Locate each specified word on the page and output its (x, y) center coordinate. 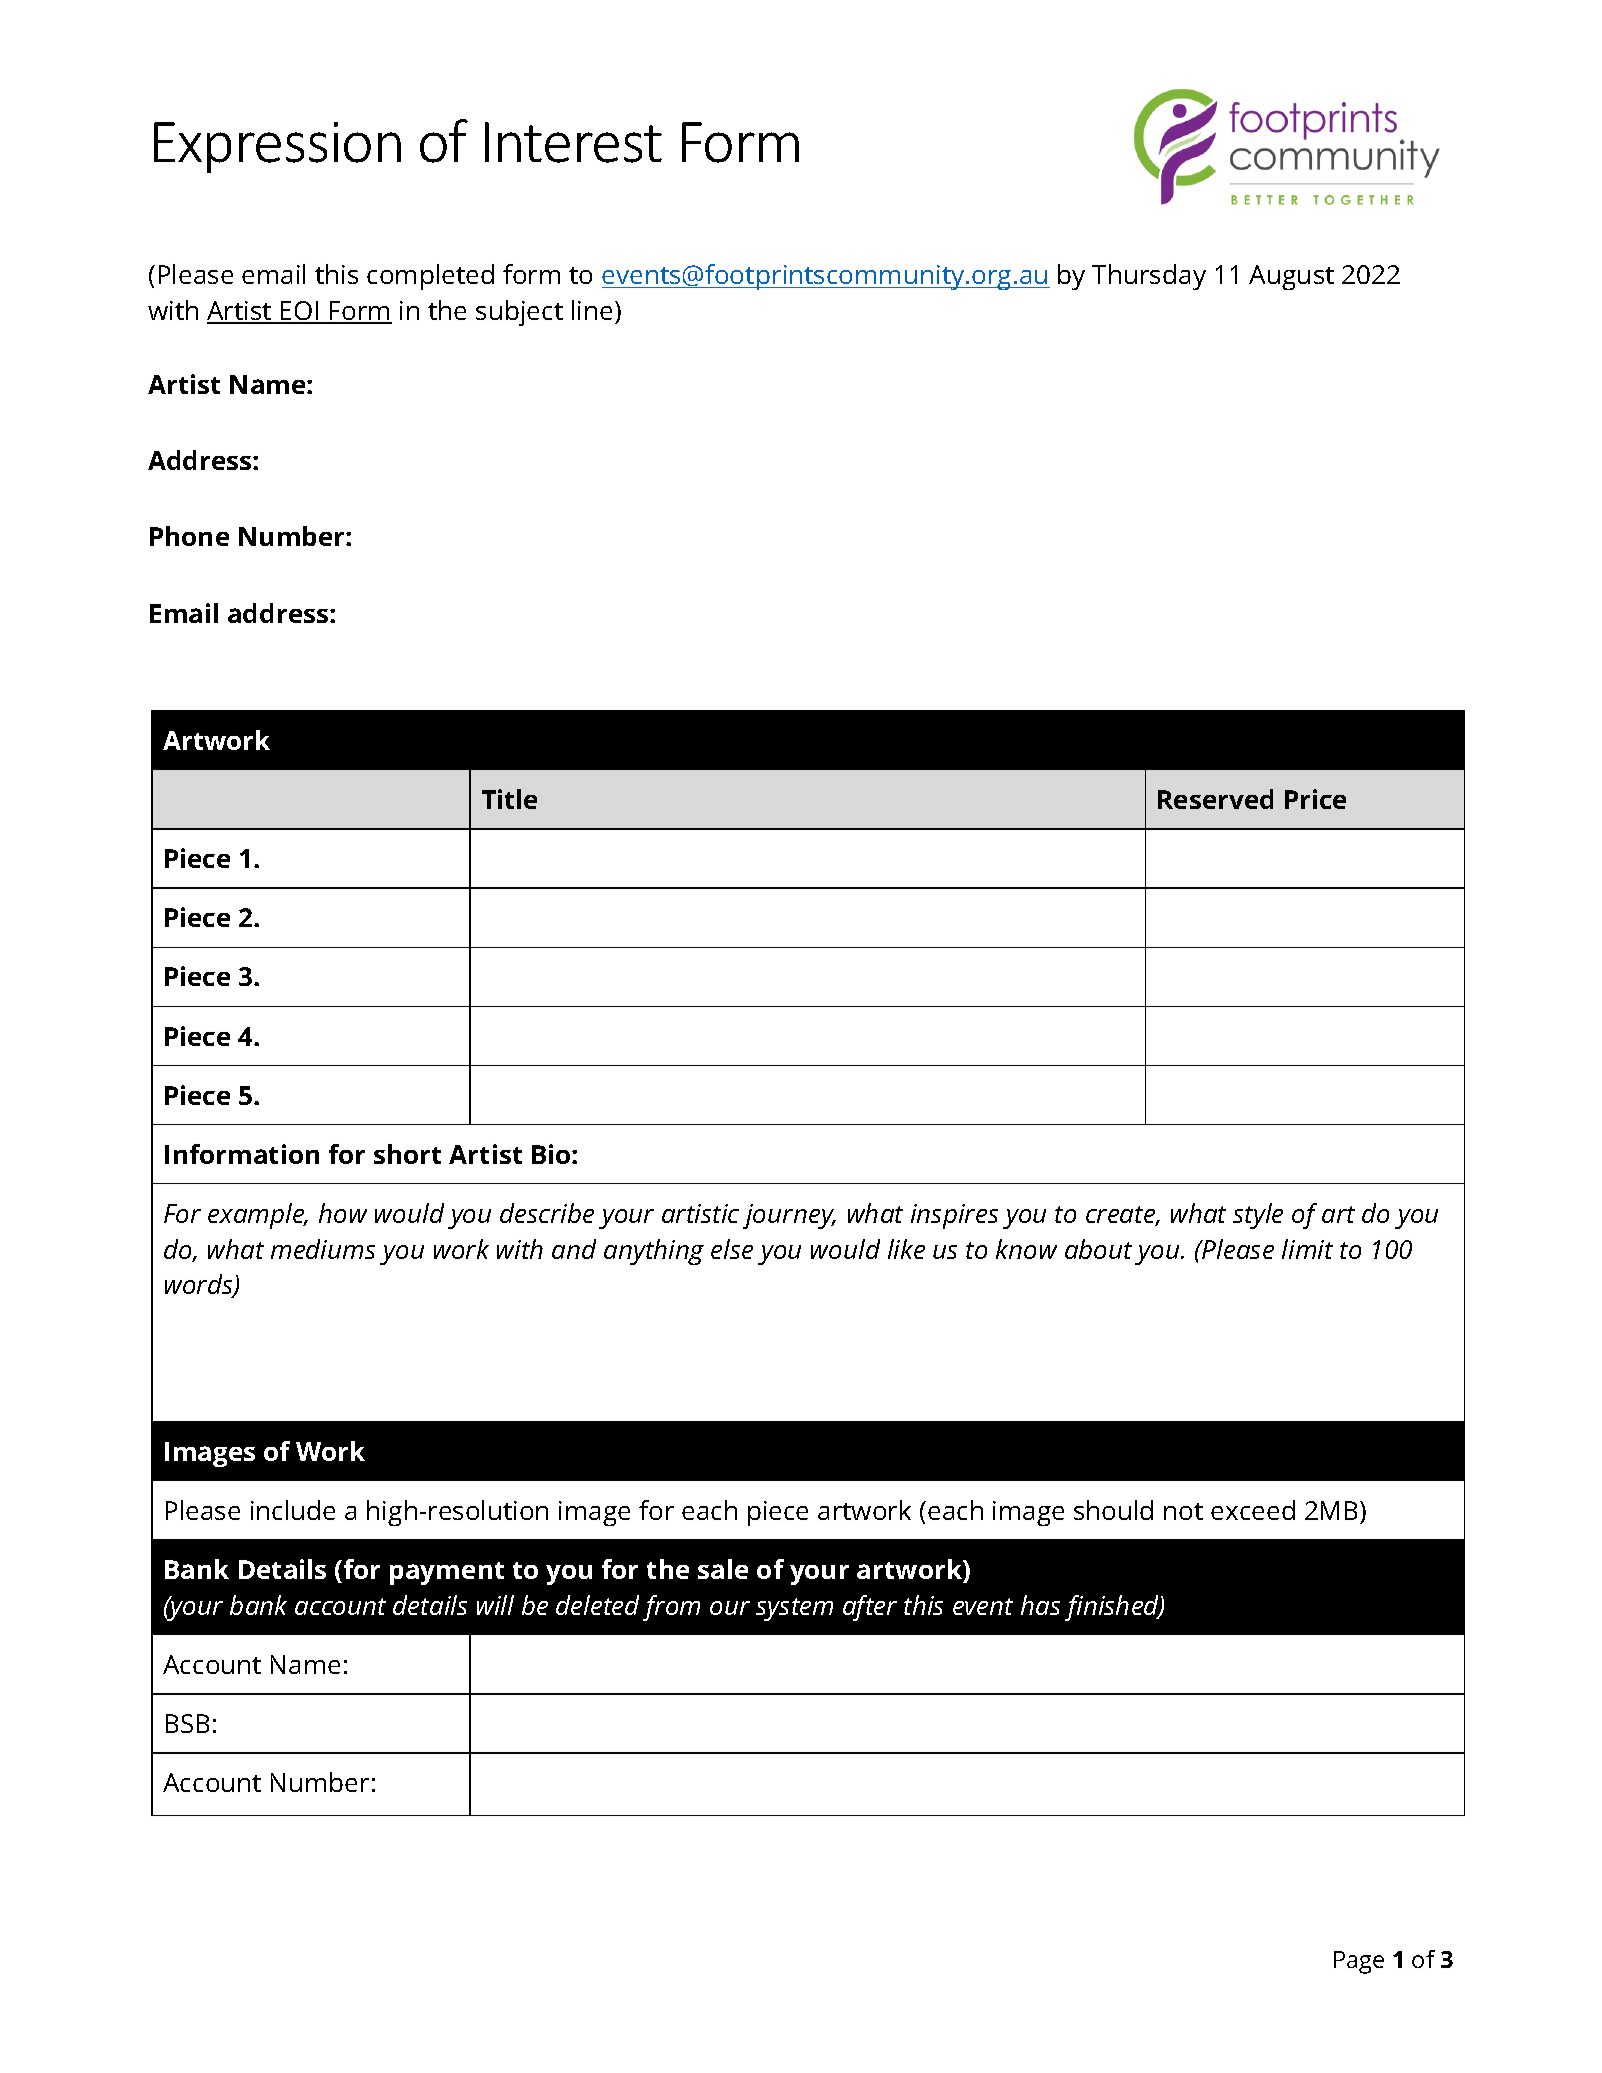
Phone (189, 536)
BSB (187, 1723)
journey (789, 1216)
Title (509, 799)
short (407, 1154)
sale (723, 1569)
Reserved (1215, 799)
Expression (277, 147)
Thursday (1149, 277)
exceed (1253, 1510)
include (293, 1510)
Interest (573, 142)
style (1258, 1216)
